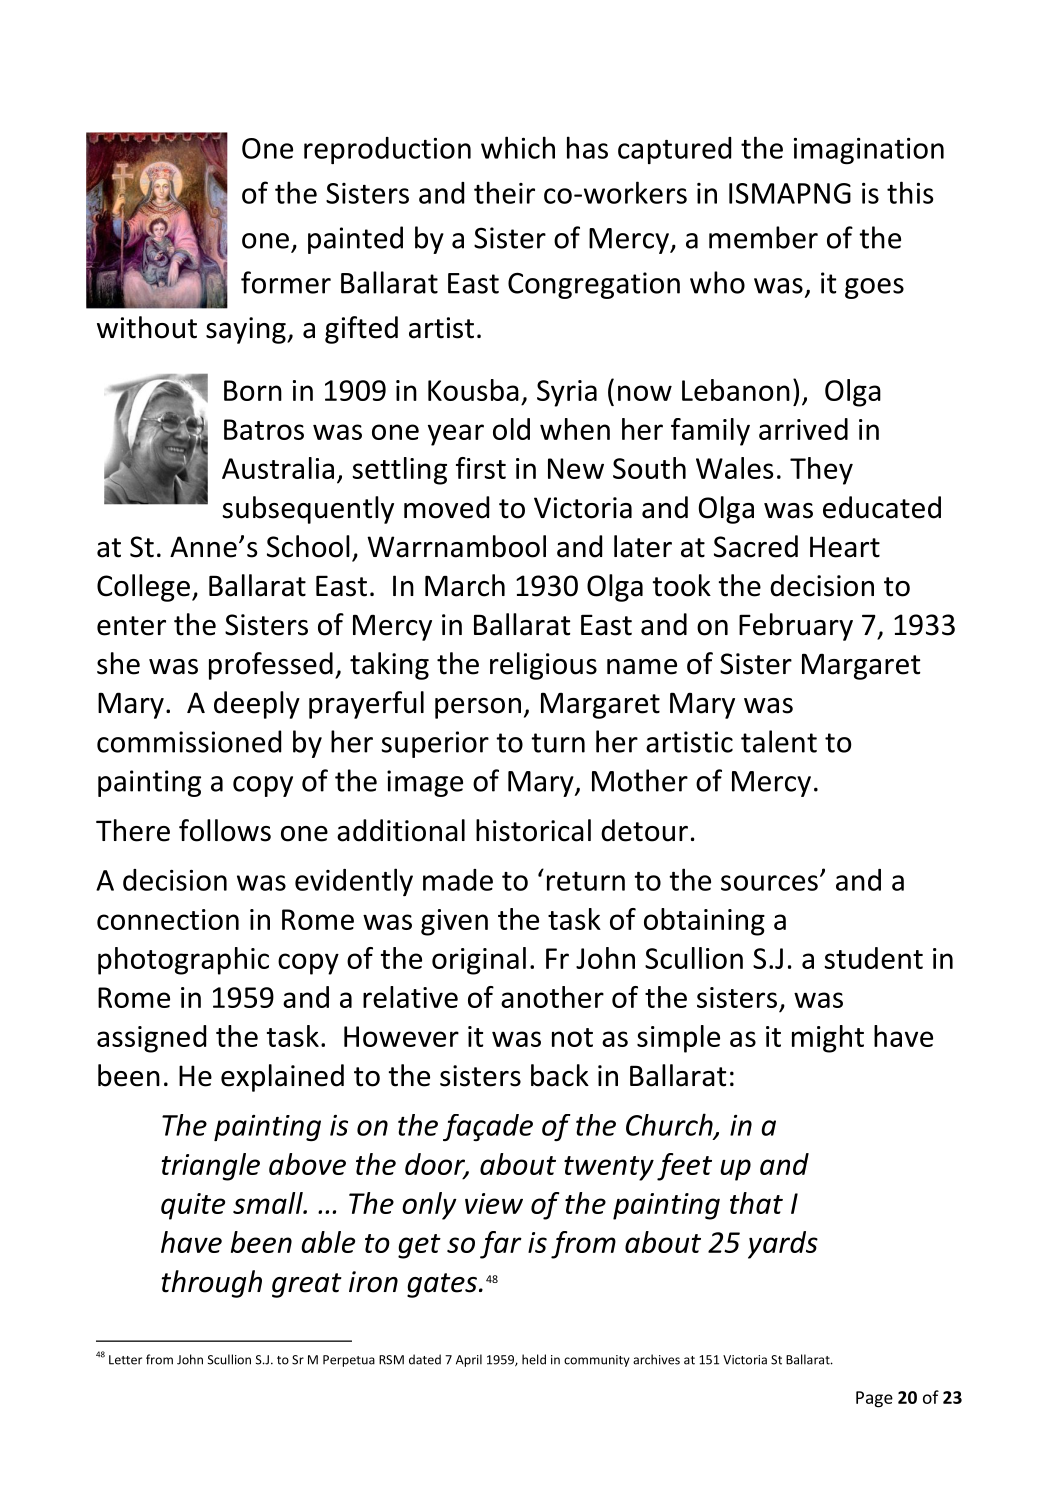 Image resolution: width=1058 pixels, height=1496 pixels. Describe the element at coordinates (869, 151) in the image. I see `imagination` at that location.
